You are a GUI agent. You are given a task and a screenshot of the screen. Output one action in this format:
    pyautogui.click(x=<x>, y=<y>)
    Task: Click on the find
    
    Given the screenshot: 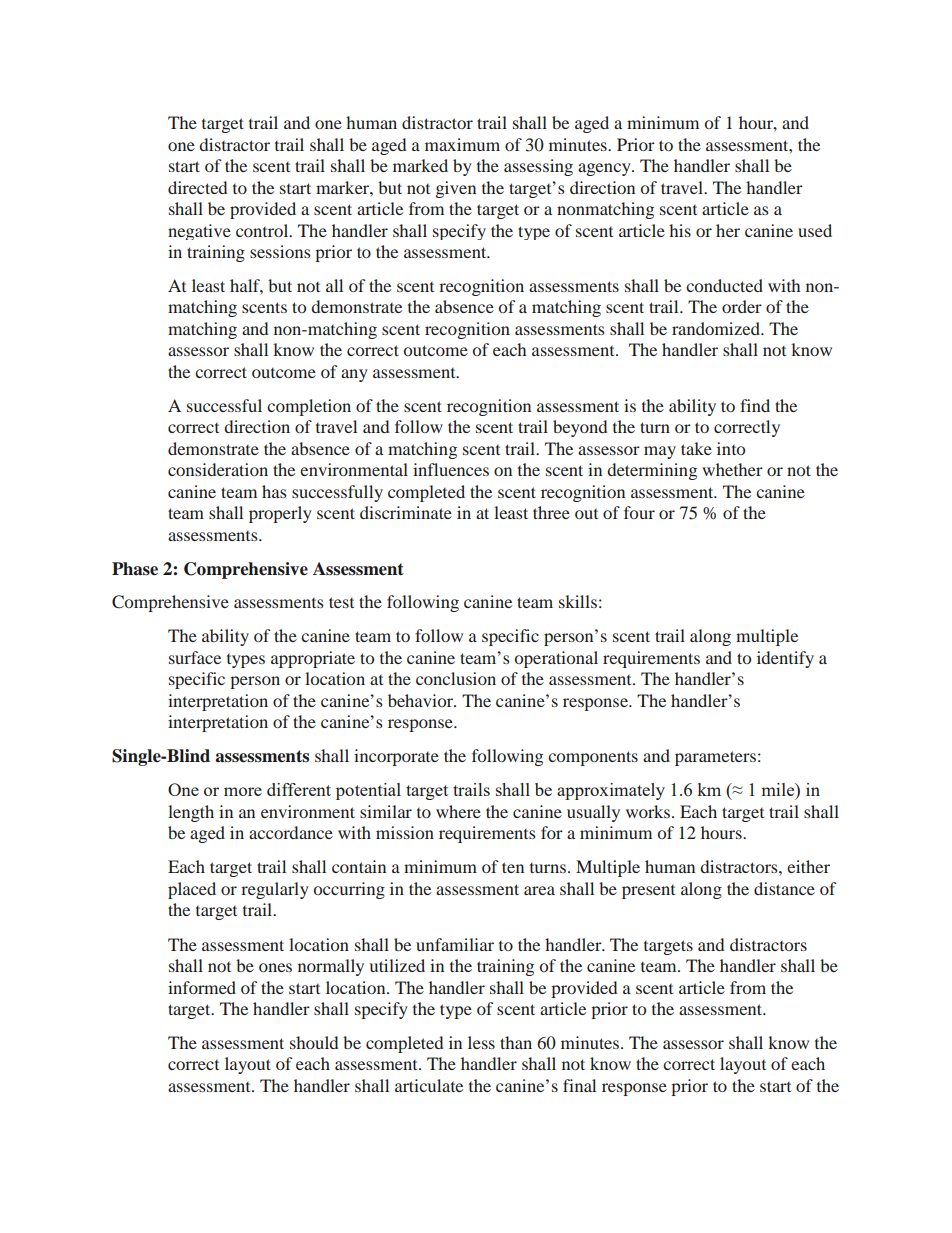 What is the action you would take?
    pyautogui.click(x=755, y=405)
